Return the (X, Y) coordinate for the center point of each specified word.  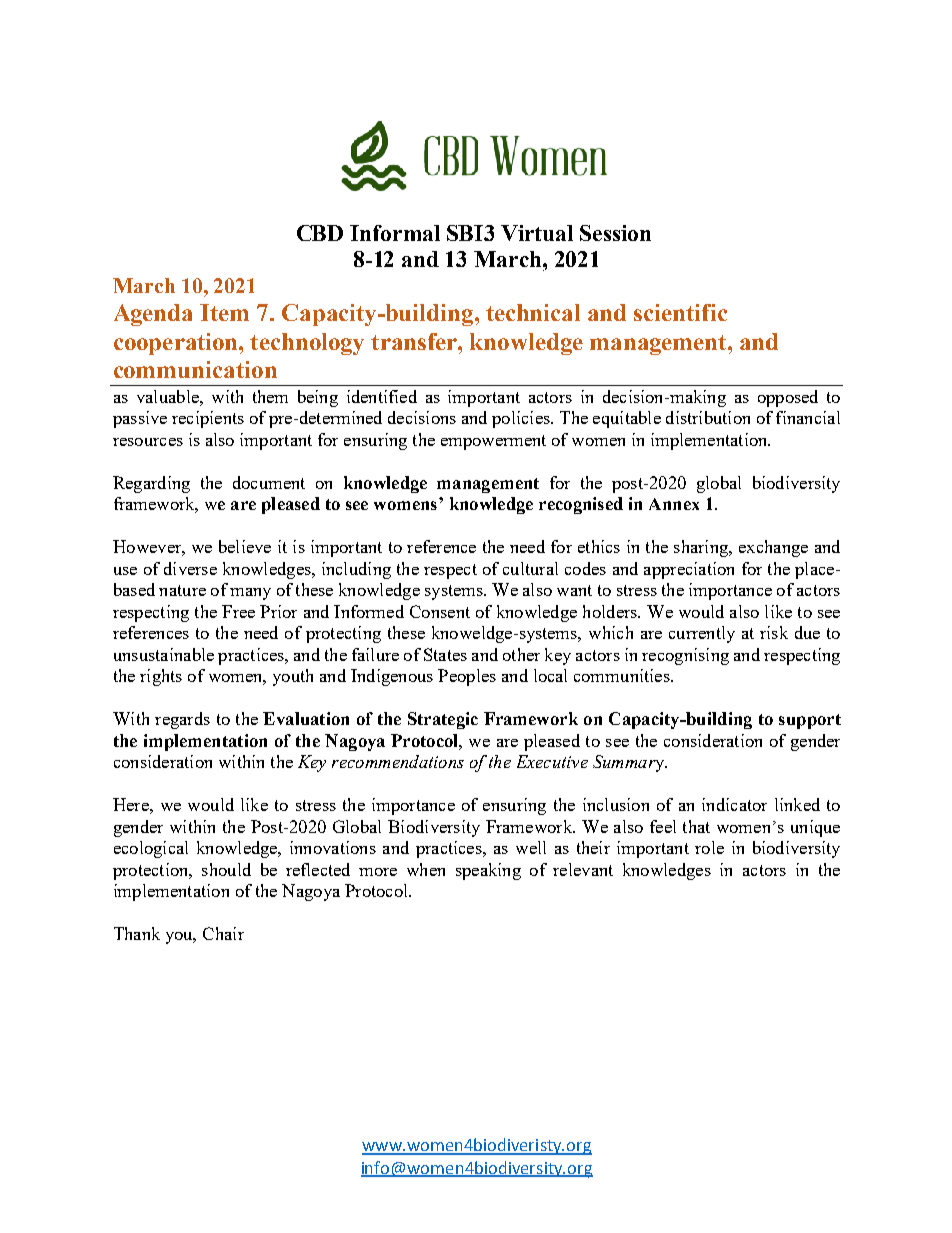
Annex (674, 504)
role (709, 847)
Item (224, 312)
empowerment (493, 442)
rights (161, 677)
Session (615, 233)
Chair (223, 933)
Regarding (151, 484)
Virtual (537, 233)
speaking (488, 871)
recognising (685, 656)
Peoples (467, 677)
